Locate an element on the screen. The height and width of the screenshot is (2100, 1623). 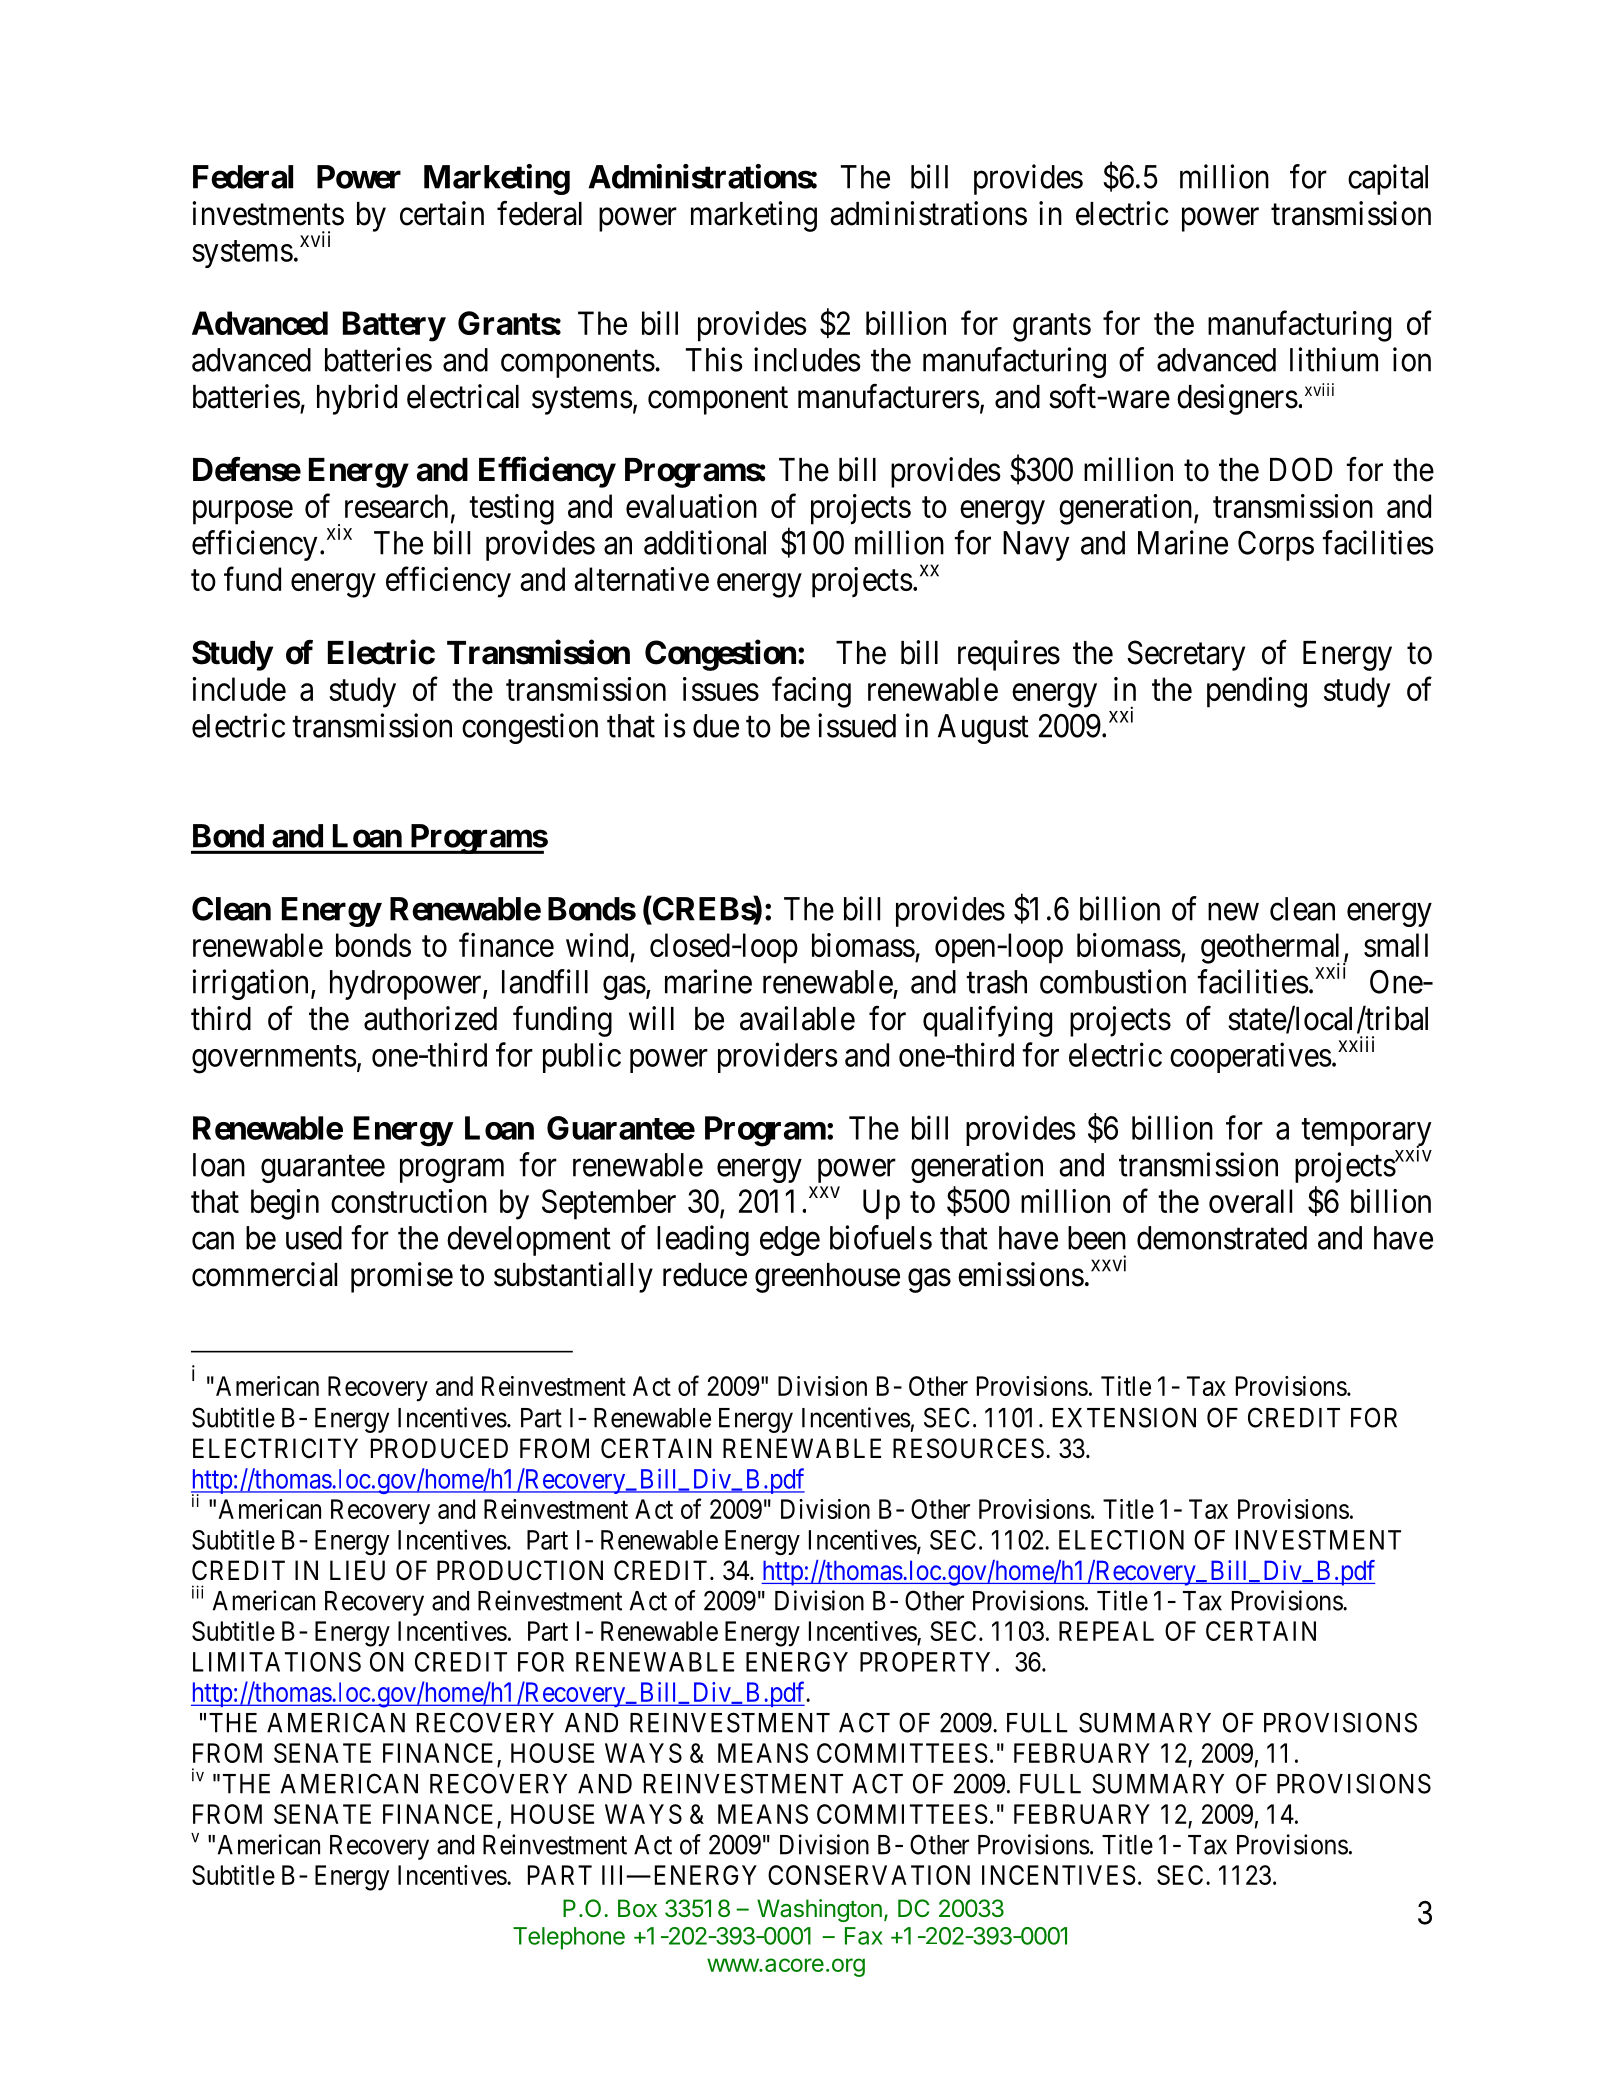
Telephone is located at coordinates (569, 1938).
